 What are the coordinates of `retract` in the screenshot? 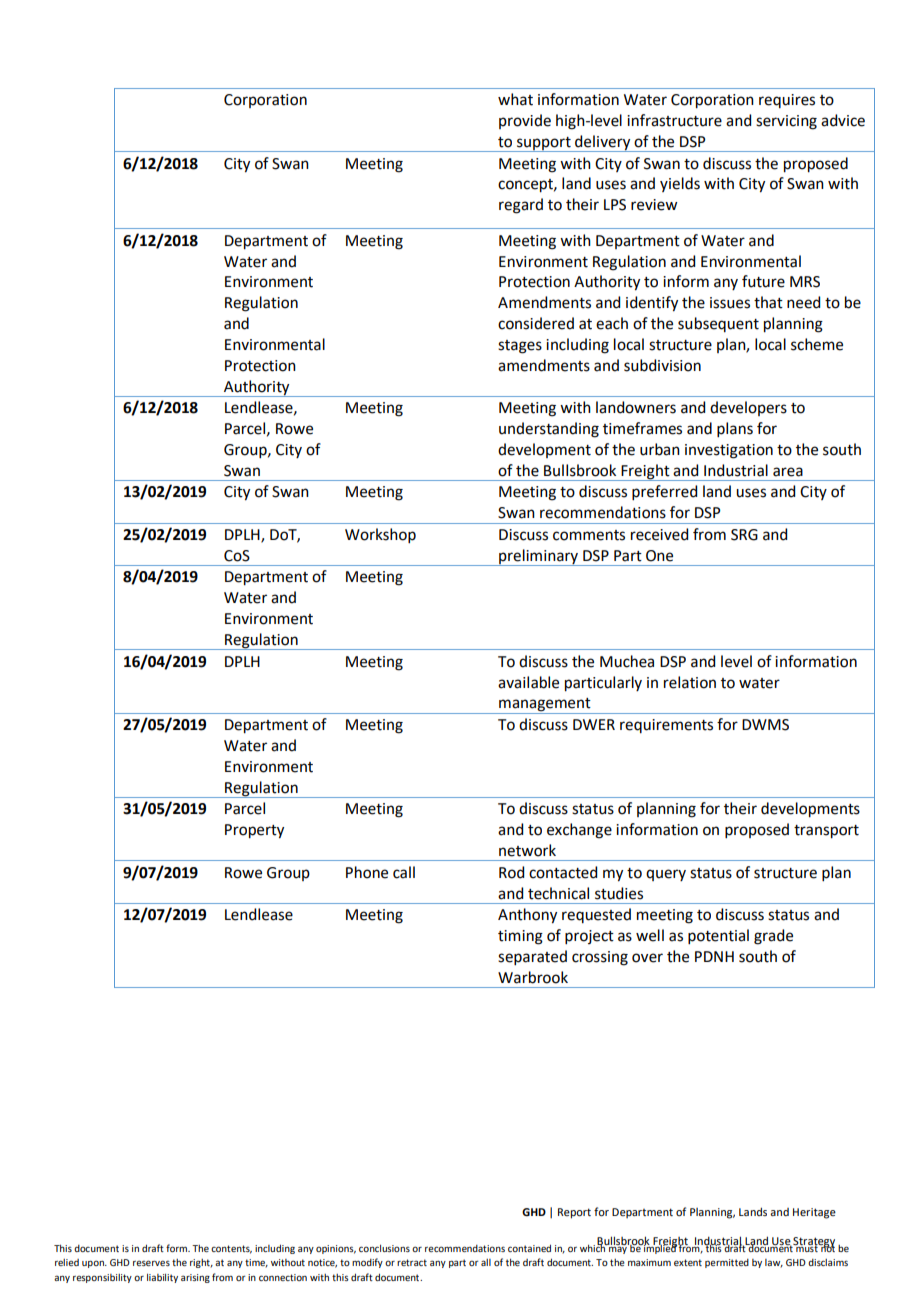 It's located at (412, 1262).
